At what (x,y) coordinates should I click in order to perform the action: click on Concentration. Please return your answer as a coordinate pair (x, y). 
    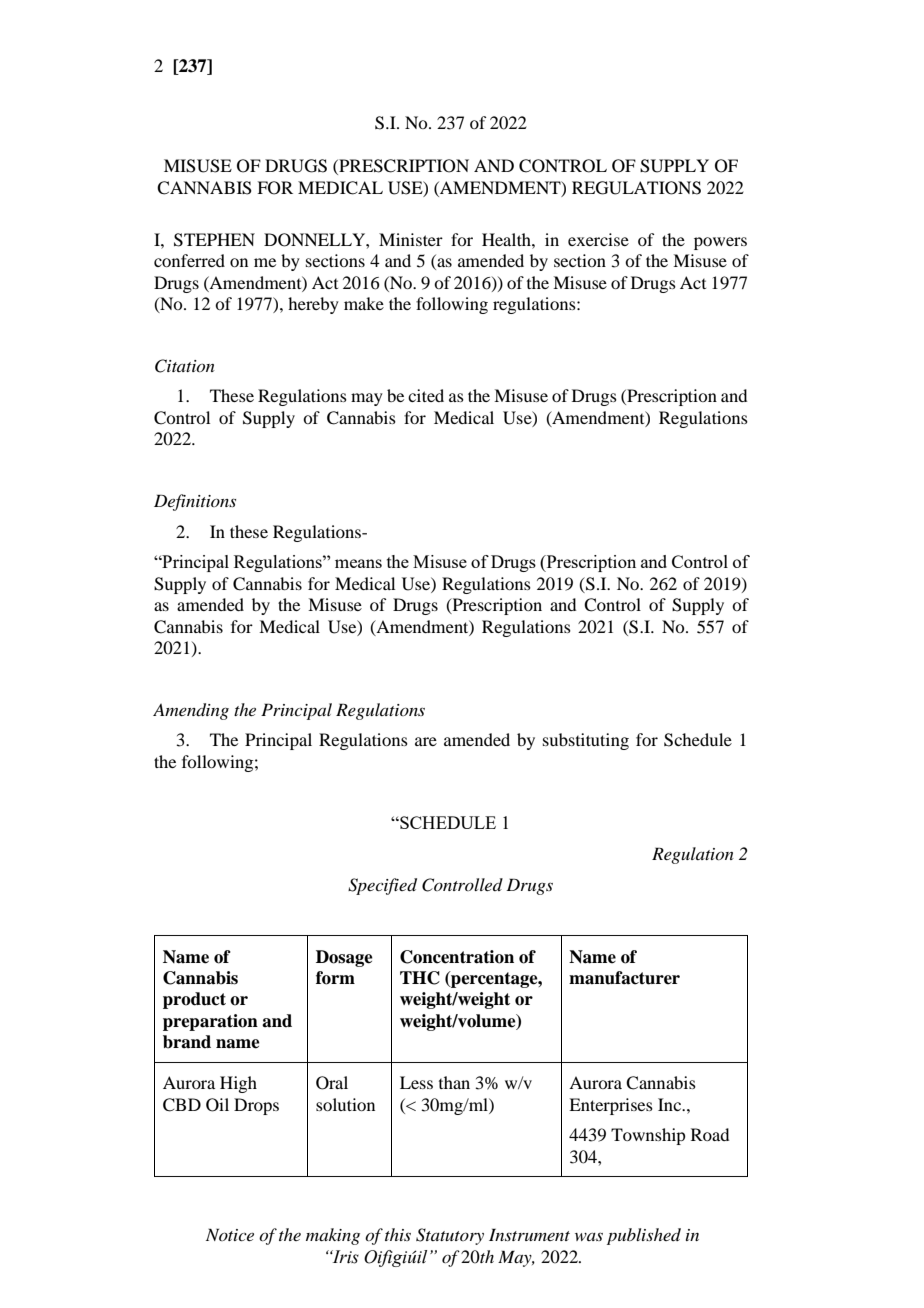
    Looking at the image, I should click on (457, 957).
